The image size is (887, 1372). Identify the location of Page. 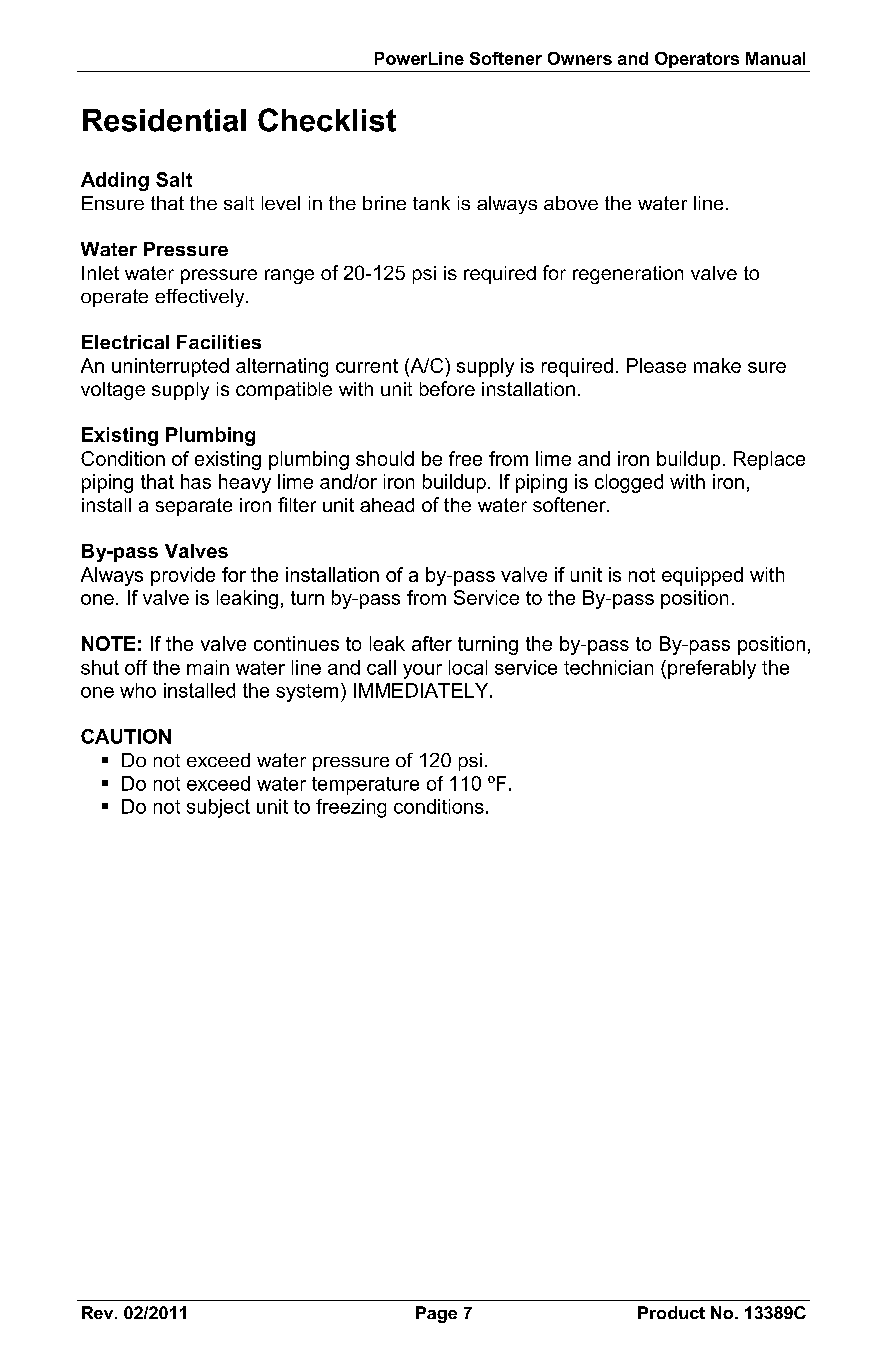
(436, 1314).
